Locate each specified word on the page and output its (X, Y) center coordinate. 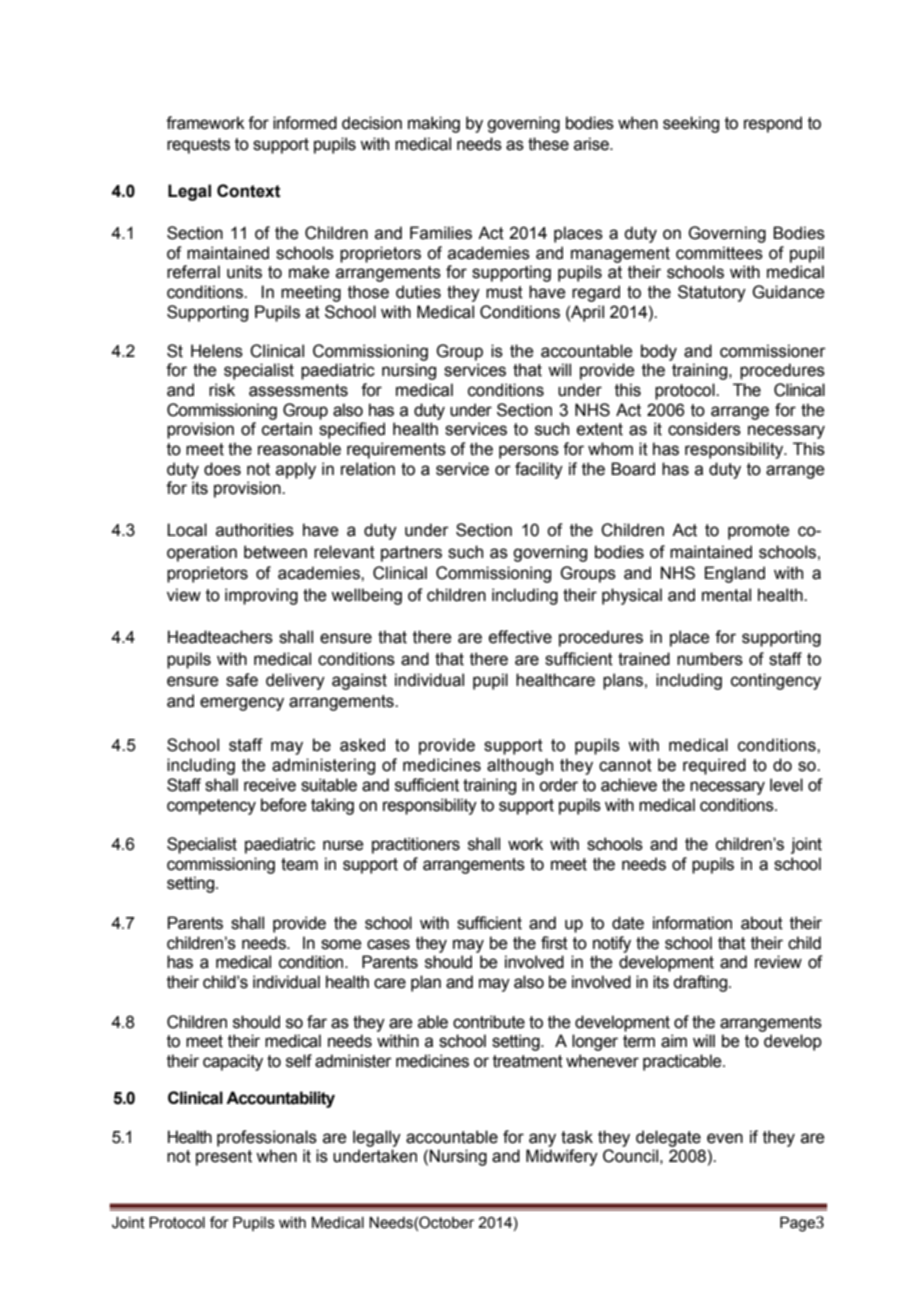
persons (529, 452)
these (548, 144)
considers (704, 429)
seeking (691, 124)
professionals (267, 1138)
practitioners (416, 845)
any (542, 1140)
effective (520, 637)
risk (222, 390)
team (299, 864)
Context (249, 191)
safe (242, 680)
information (692, 923)
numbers (710, 659)
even (725, 1138)
